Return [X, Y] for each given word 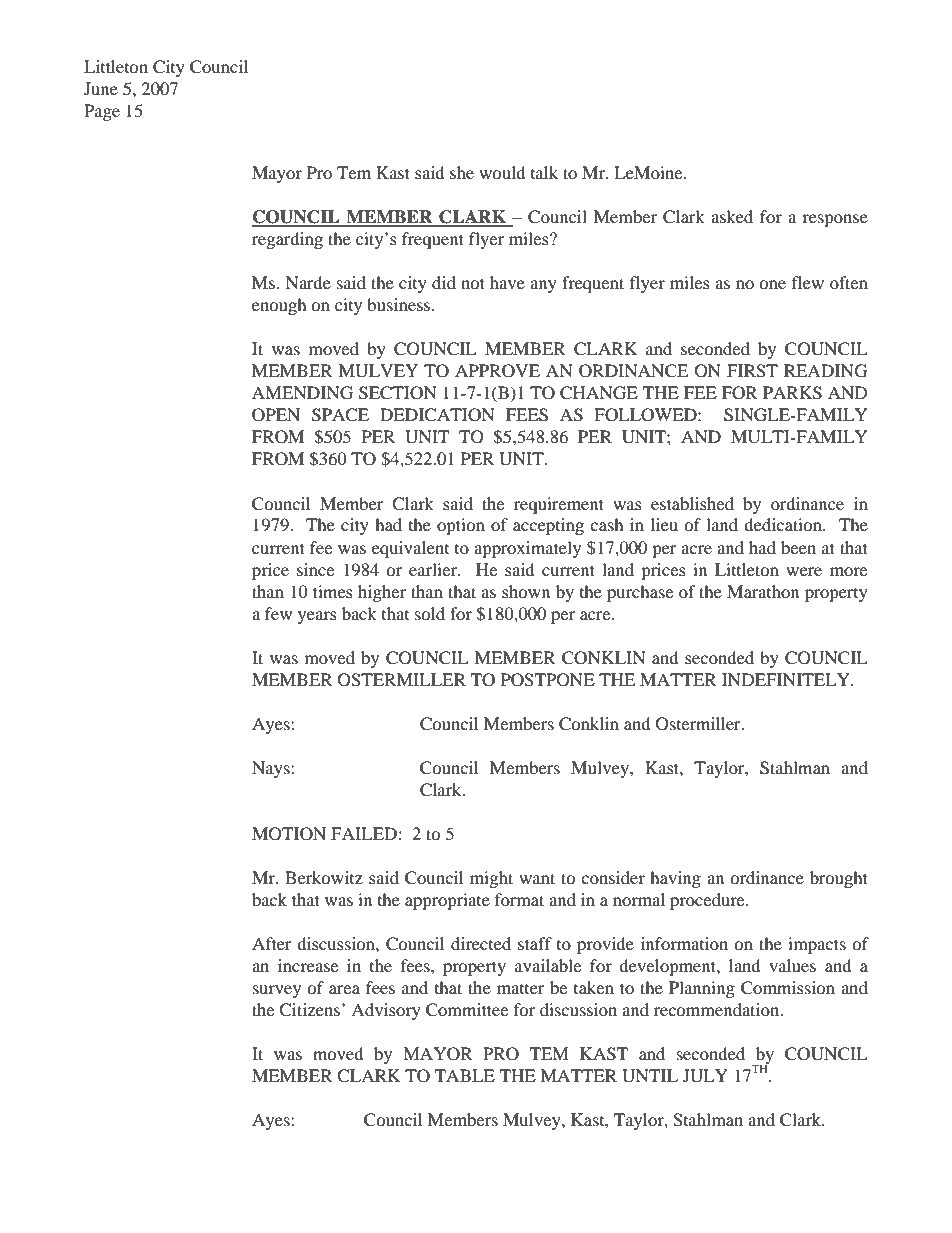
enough [279, 306]
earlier [434, 569]
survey [277, 991]
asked [732, 216]
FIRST [752, 371]
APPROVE [497, 371]
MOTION [289, 834]
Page [102, 112]
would [502, 172]
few [278, 613]
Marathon [763, 591]
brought [839, 879]
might [491, 879]
